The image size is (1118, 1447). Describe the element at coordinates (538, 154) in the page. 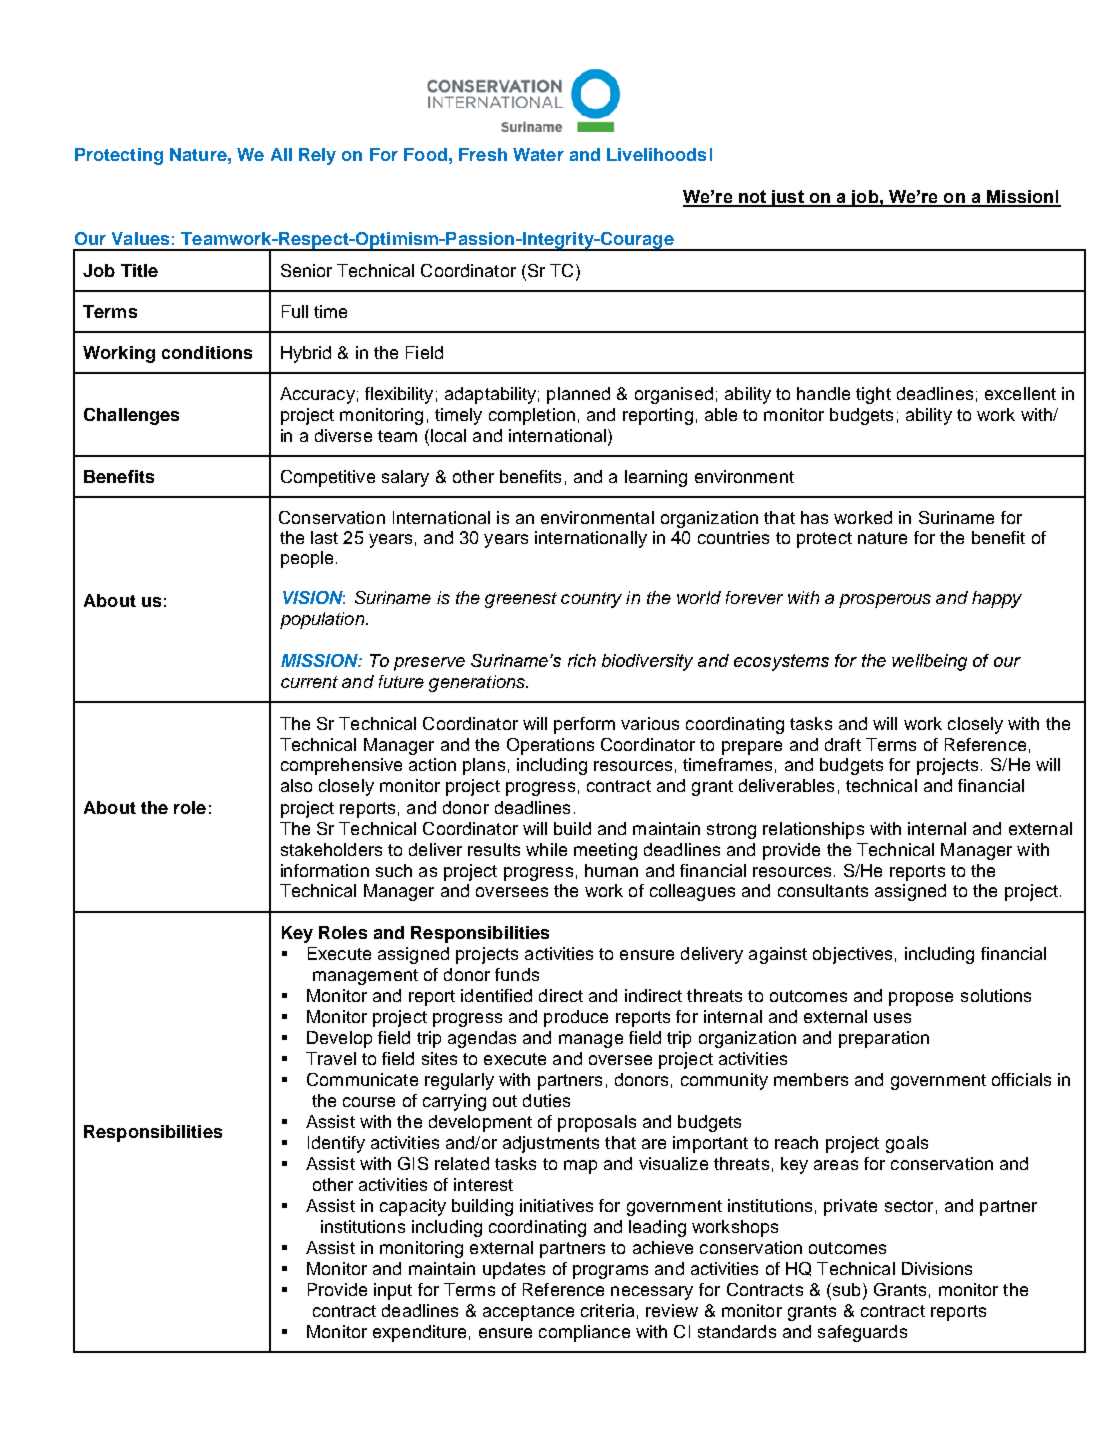

I see `Water` at that location.
